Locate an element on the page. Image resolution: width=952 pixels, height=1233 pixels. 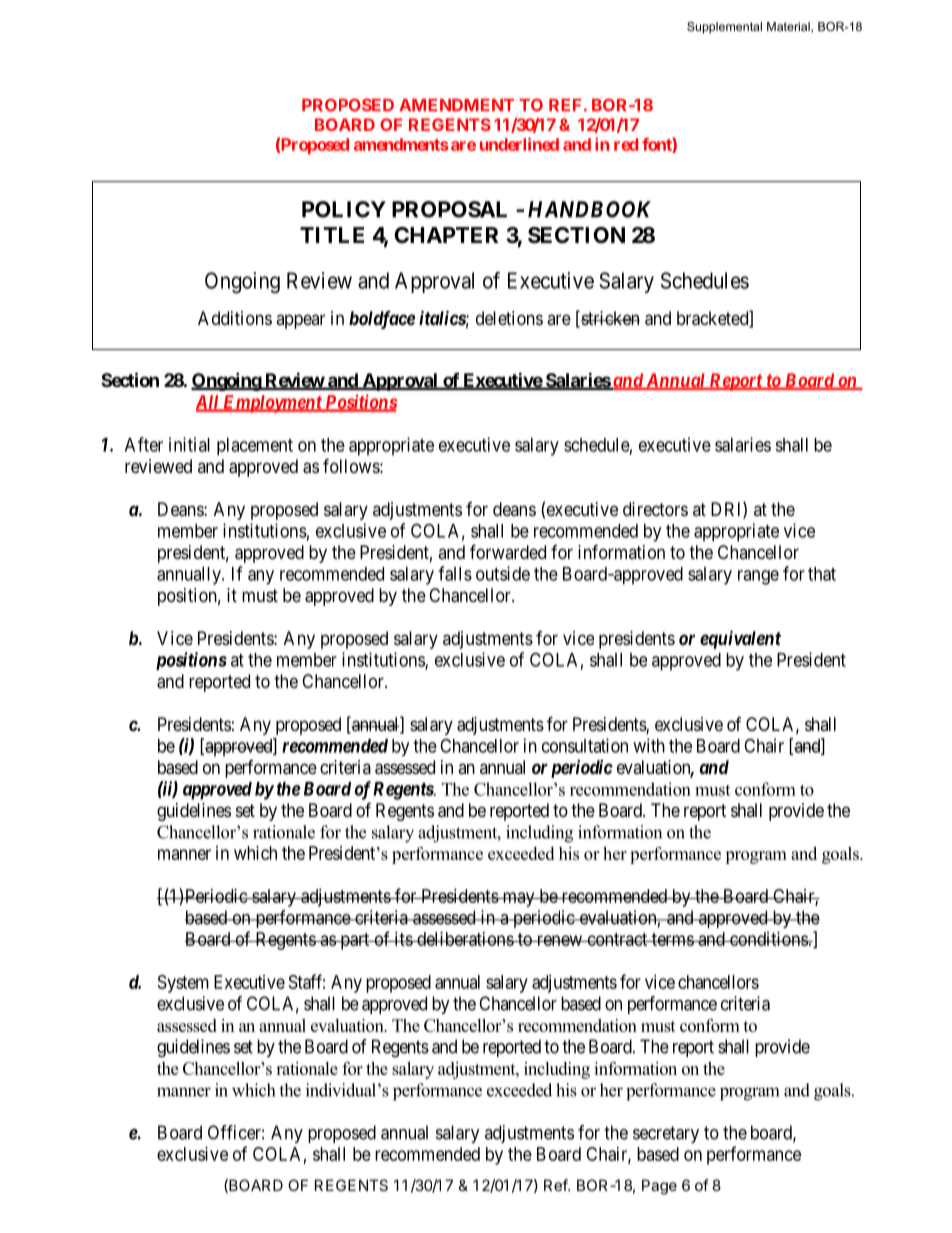
POLICY is located at coordinates (344, 209).
